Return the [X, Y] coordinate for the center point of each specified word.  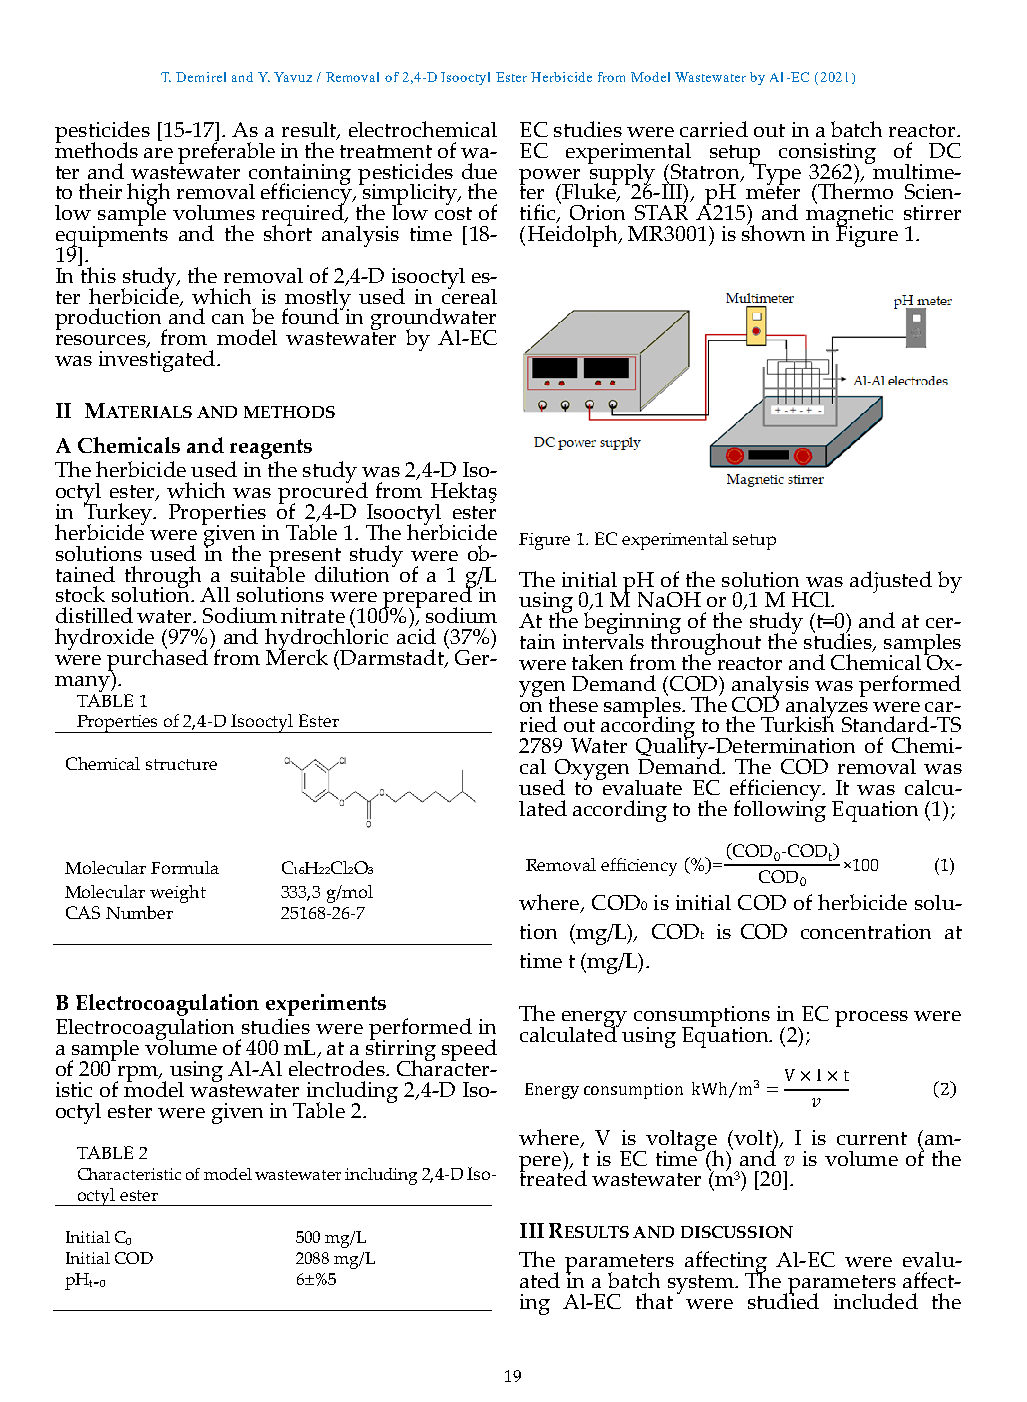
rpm [138, 1074]
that [654, 1301]
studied [783, 1299]
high [148, 195]
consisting [827, 154]
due [479, 171]
